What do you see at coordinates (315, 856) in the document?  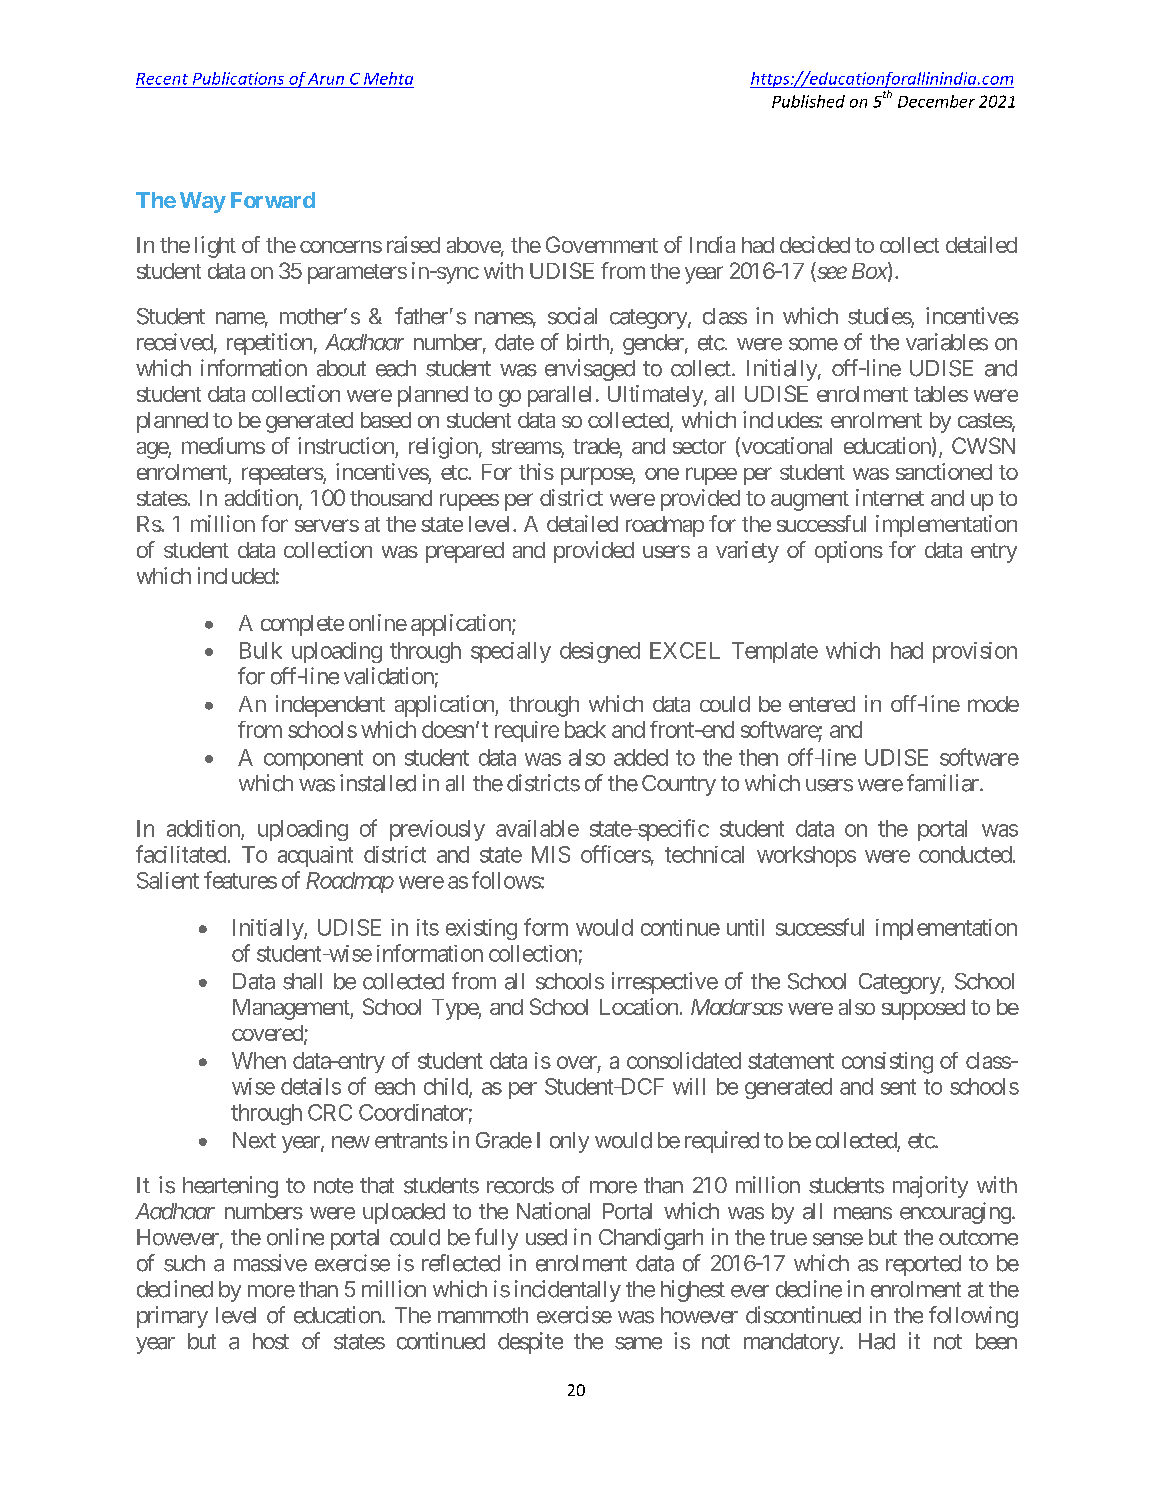 I see `acquaint` at bounding box center [315, 856].
